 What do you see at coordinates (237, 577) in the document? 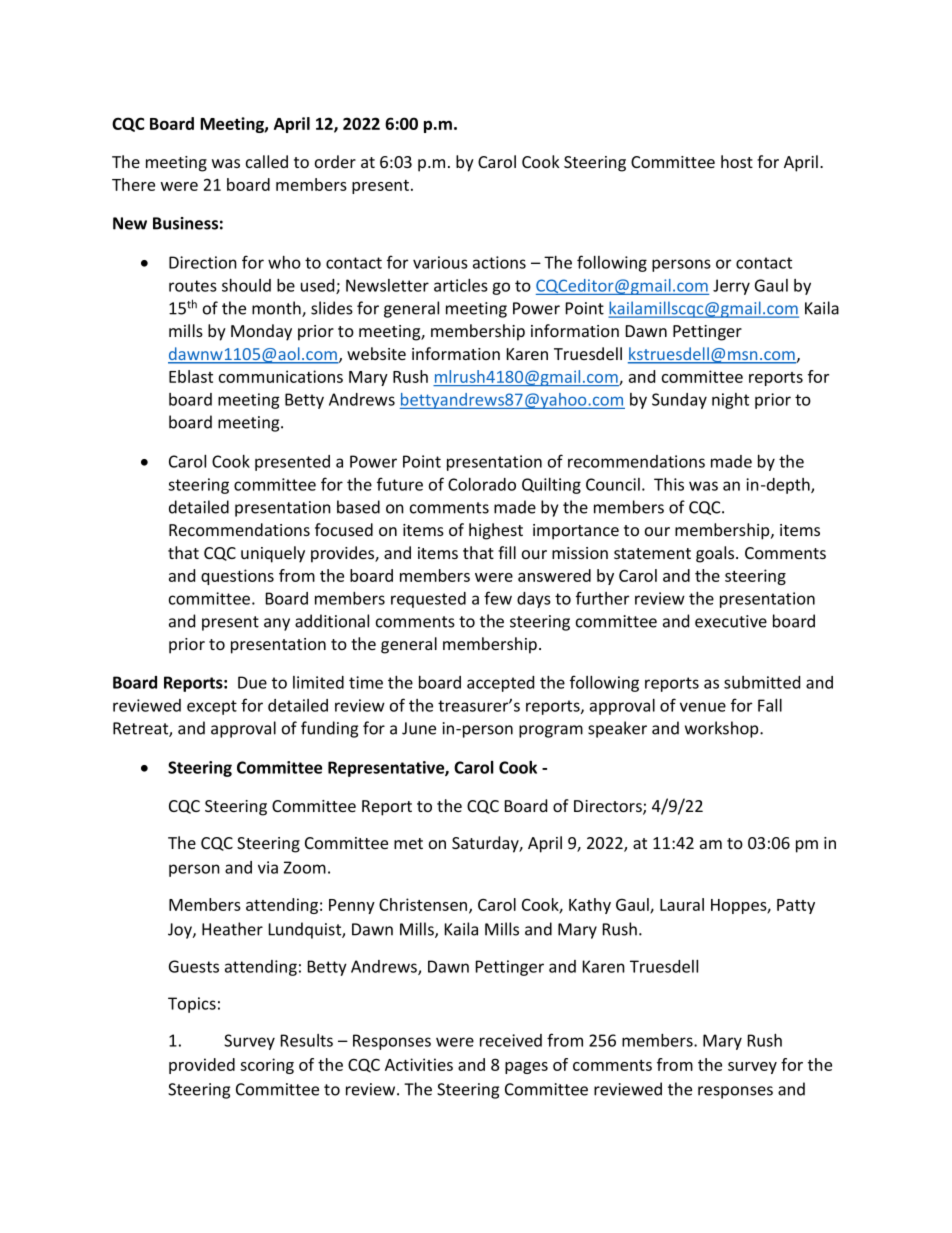
I see `questions` at bounding box center [237, 577].
